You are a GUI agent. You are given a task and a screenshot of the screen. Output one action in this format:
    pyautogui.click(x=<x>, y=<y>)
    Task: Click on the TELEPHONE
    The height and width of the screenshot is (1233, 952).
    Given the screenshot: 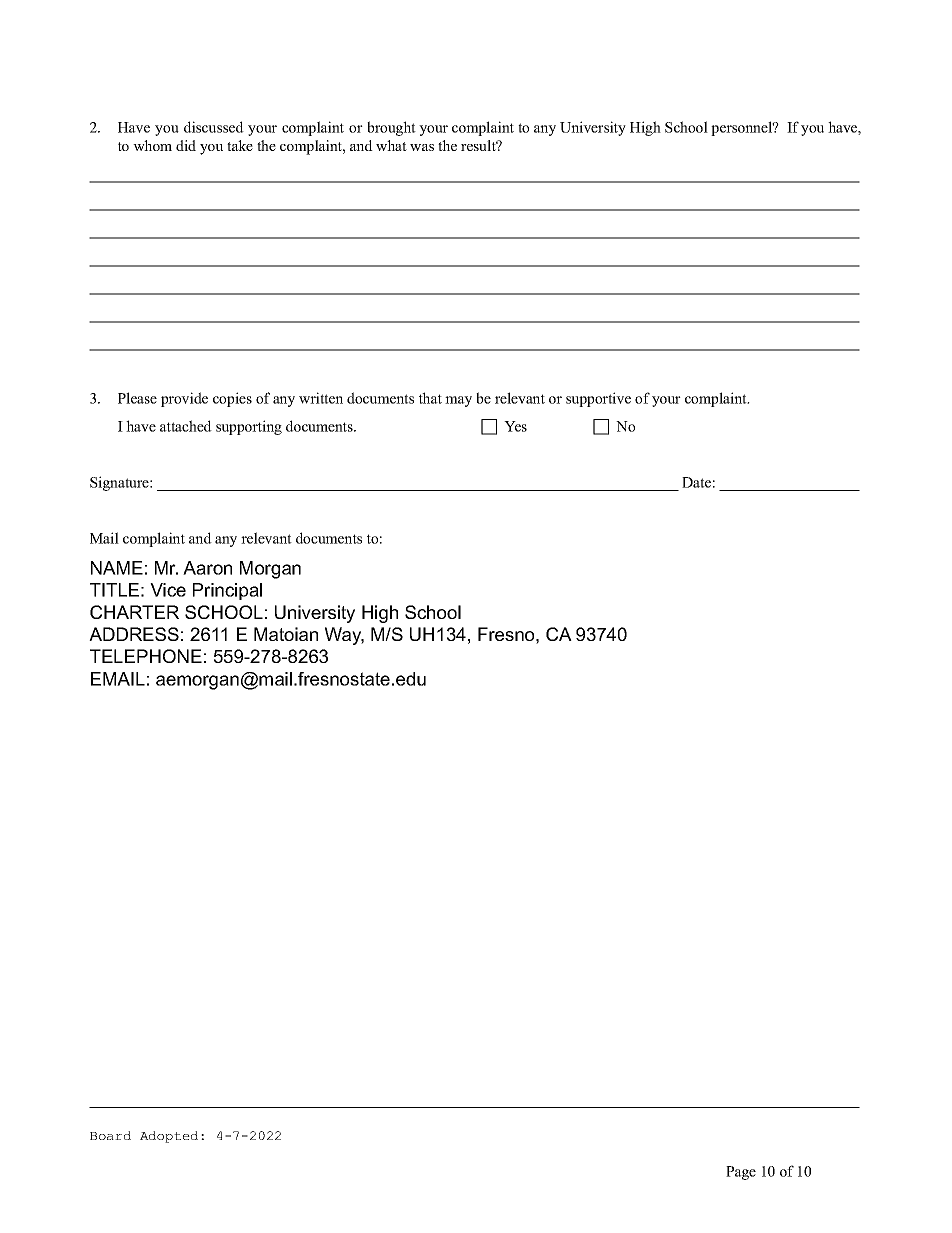 What is the action you would take?
    pyautogui.click(x=146, y=656)
